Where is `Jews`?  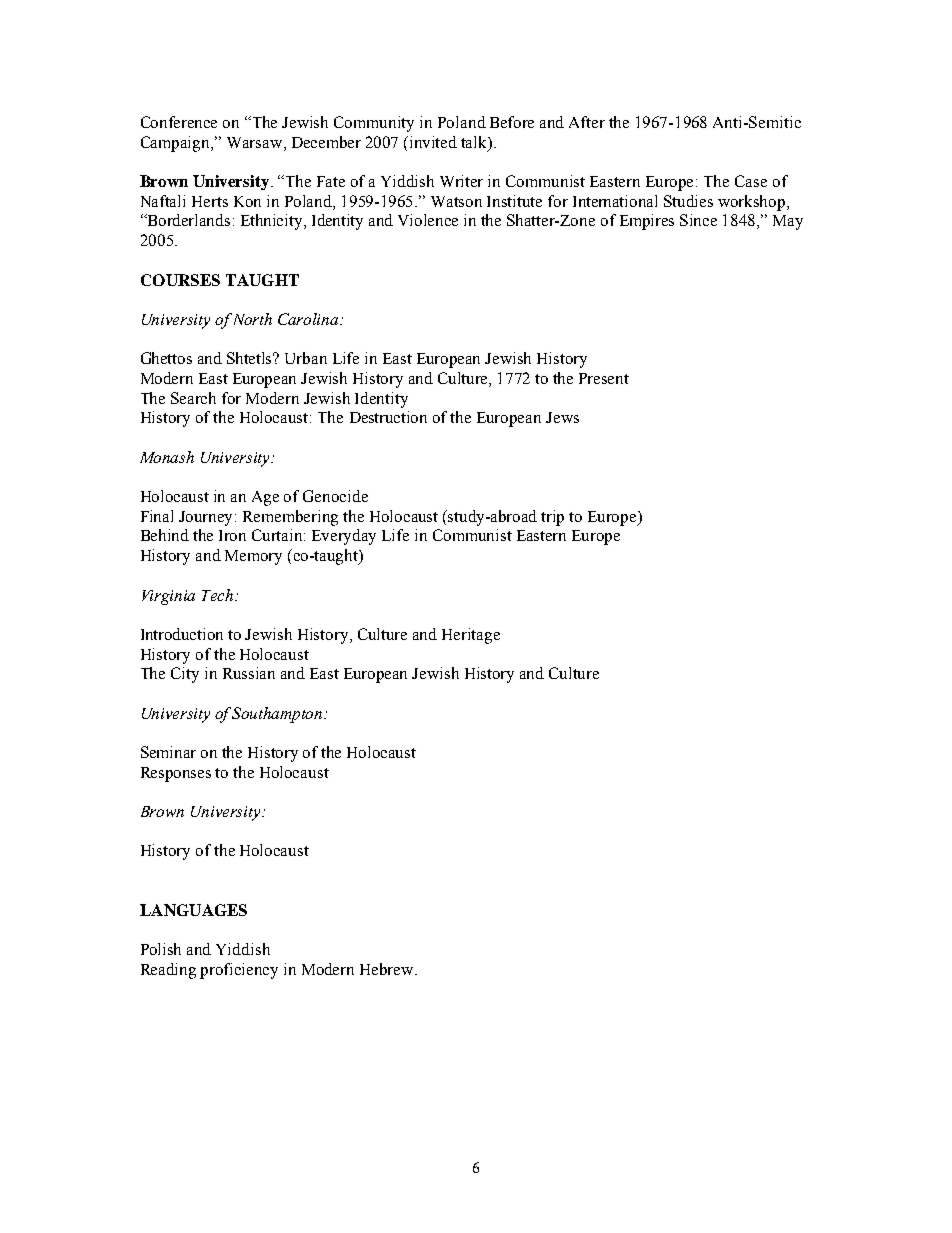
Jews is located at coordinates (562, 417).
